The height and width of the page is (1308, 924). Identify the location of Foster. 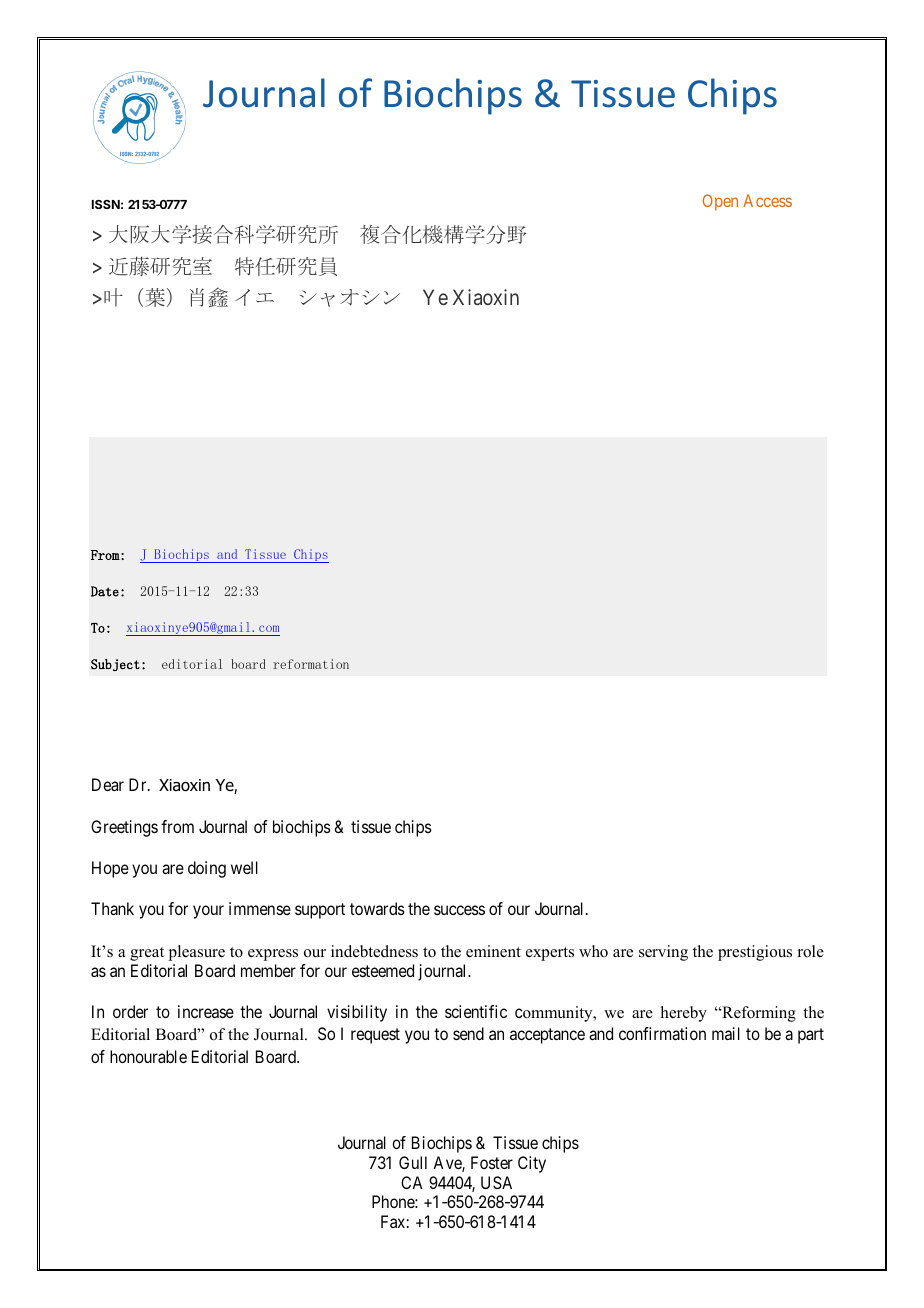
(492, 1162).
